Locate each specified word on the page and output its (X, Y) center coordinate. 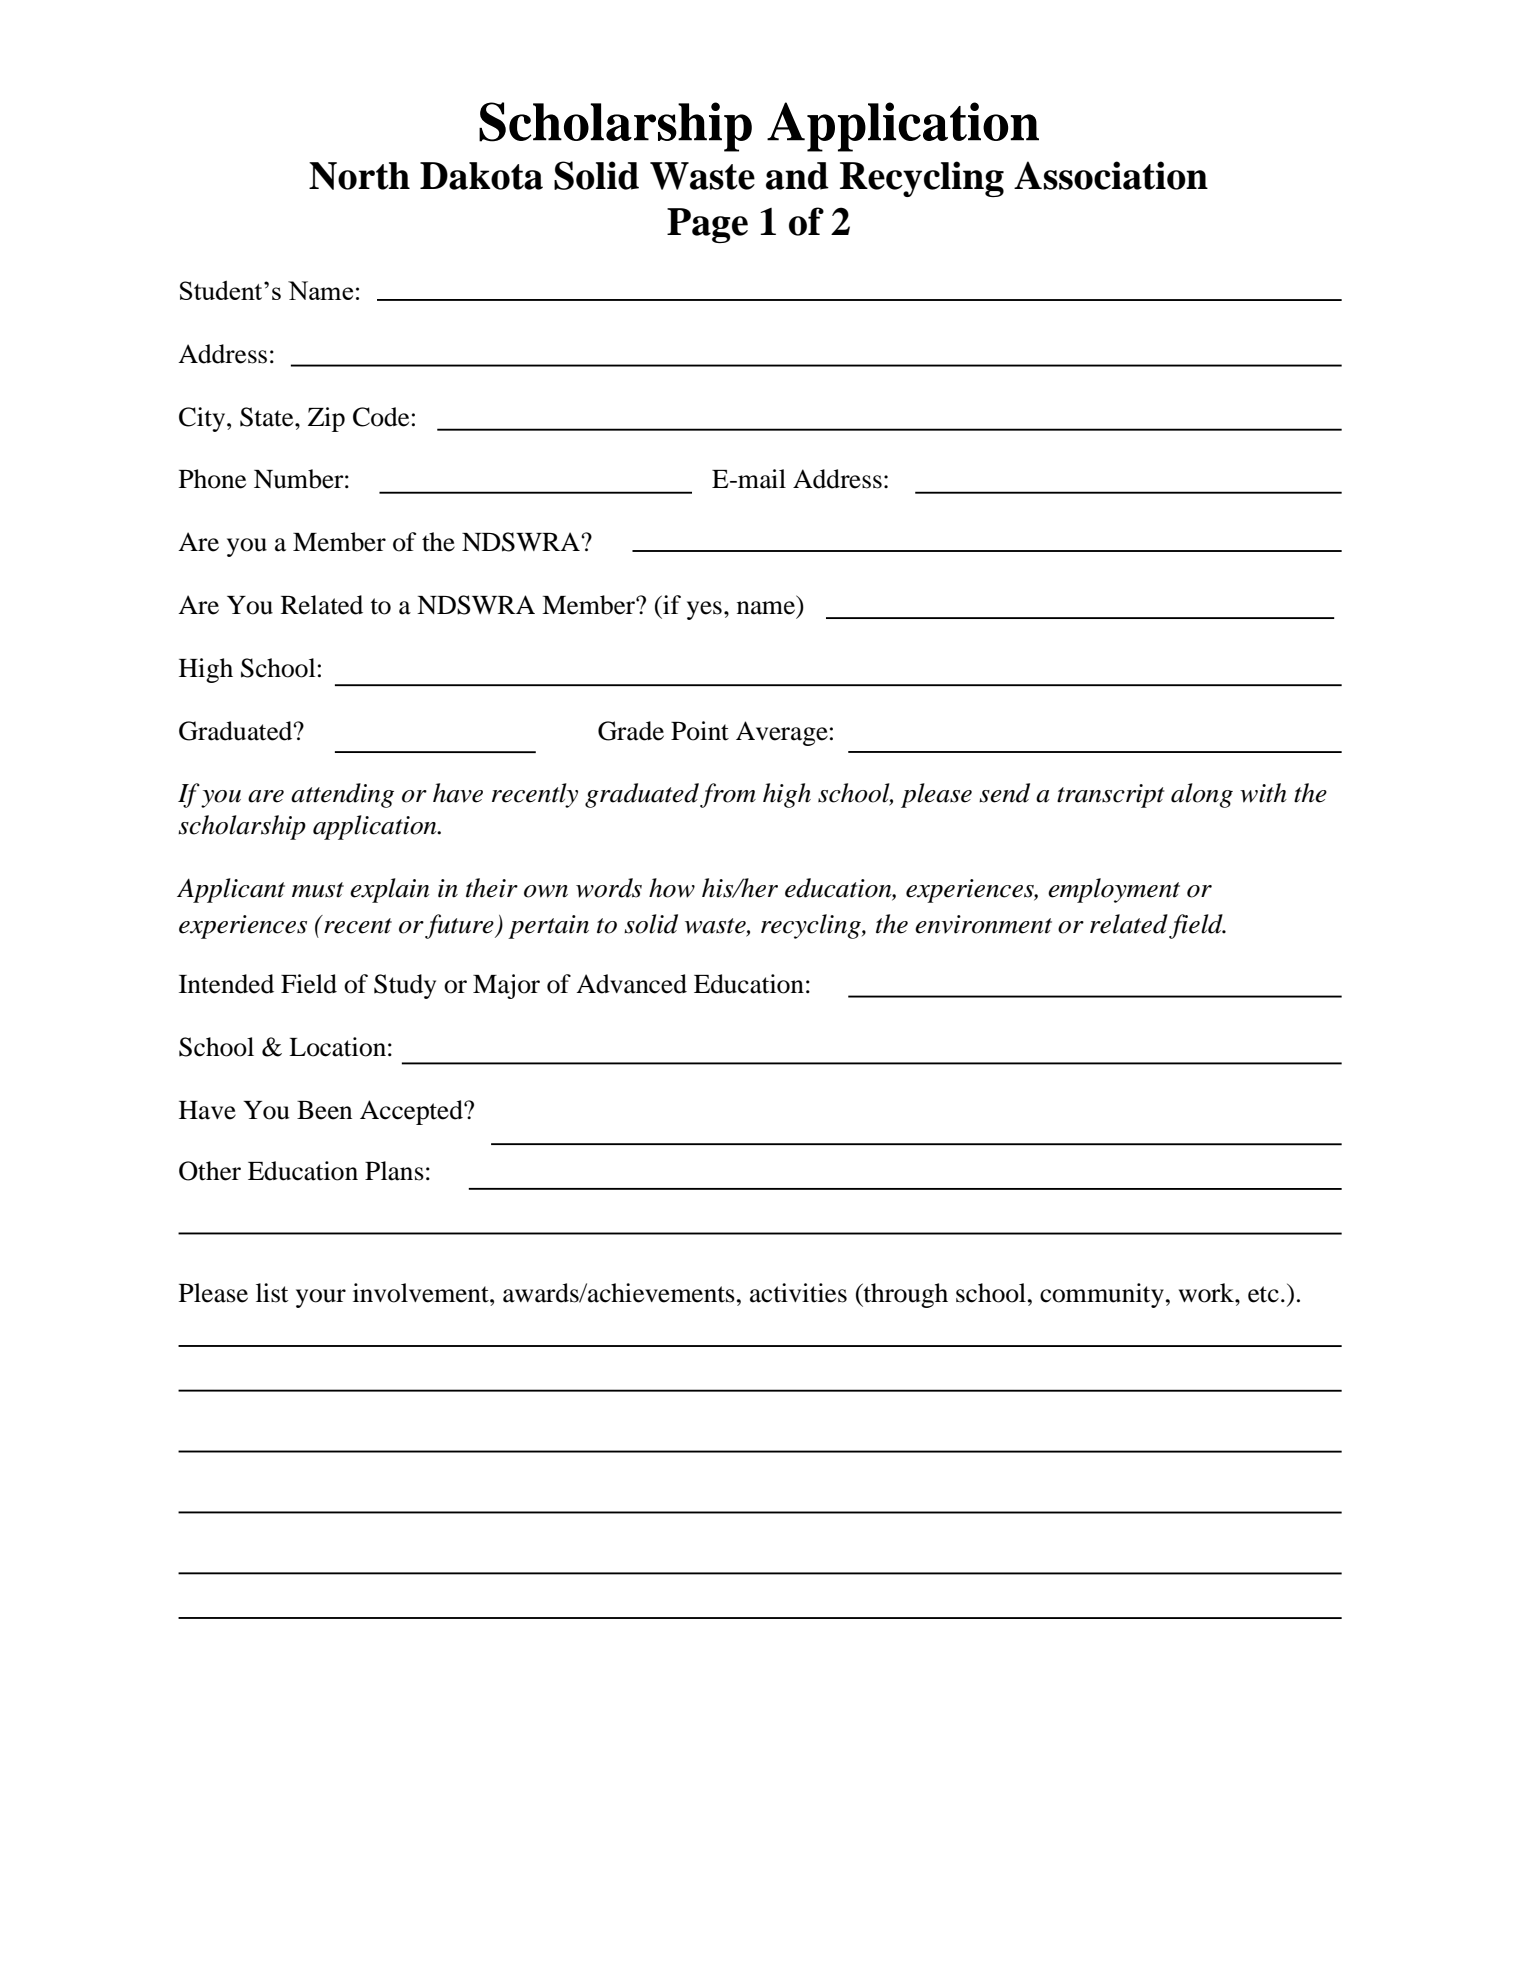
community (1102, 1295)
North (359, 176)
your (321, 1298)
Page (707, 225)
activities (798, 1293)
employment (1114, 890)
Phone (212, 479)
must (318, 890)
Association (1111, 175)
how (672, 888)
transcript (1111, 796)
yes (704, 610)
